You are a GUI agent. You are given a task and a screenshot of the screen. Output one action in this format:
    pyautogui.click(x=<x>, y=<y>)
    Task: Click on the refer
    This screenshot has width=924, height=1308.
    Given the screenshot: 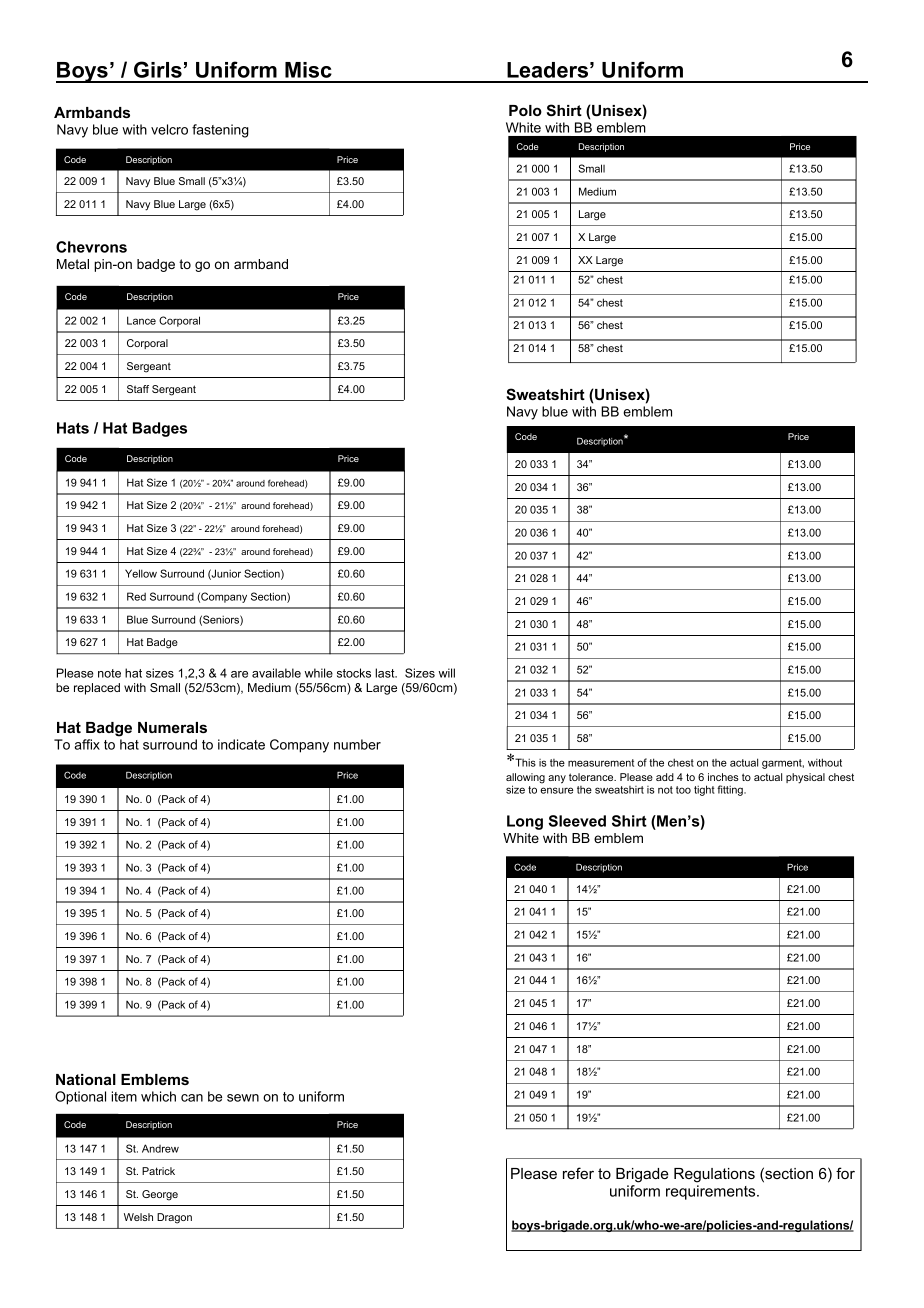 What is the action you would take?
    pyautogui.click(x=578, y=1173)
